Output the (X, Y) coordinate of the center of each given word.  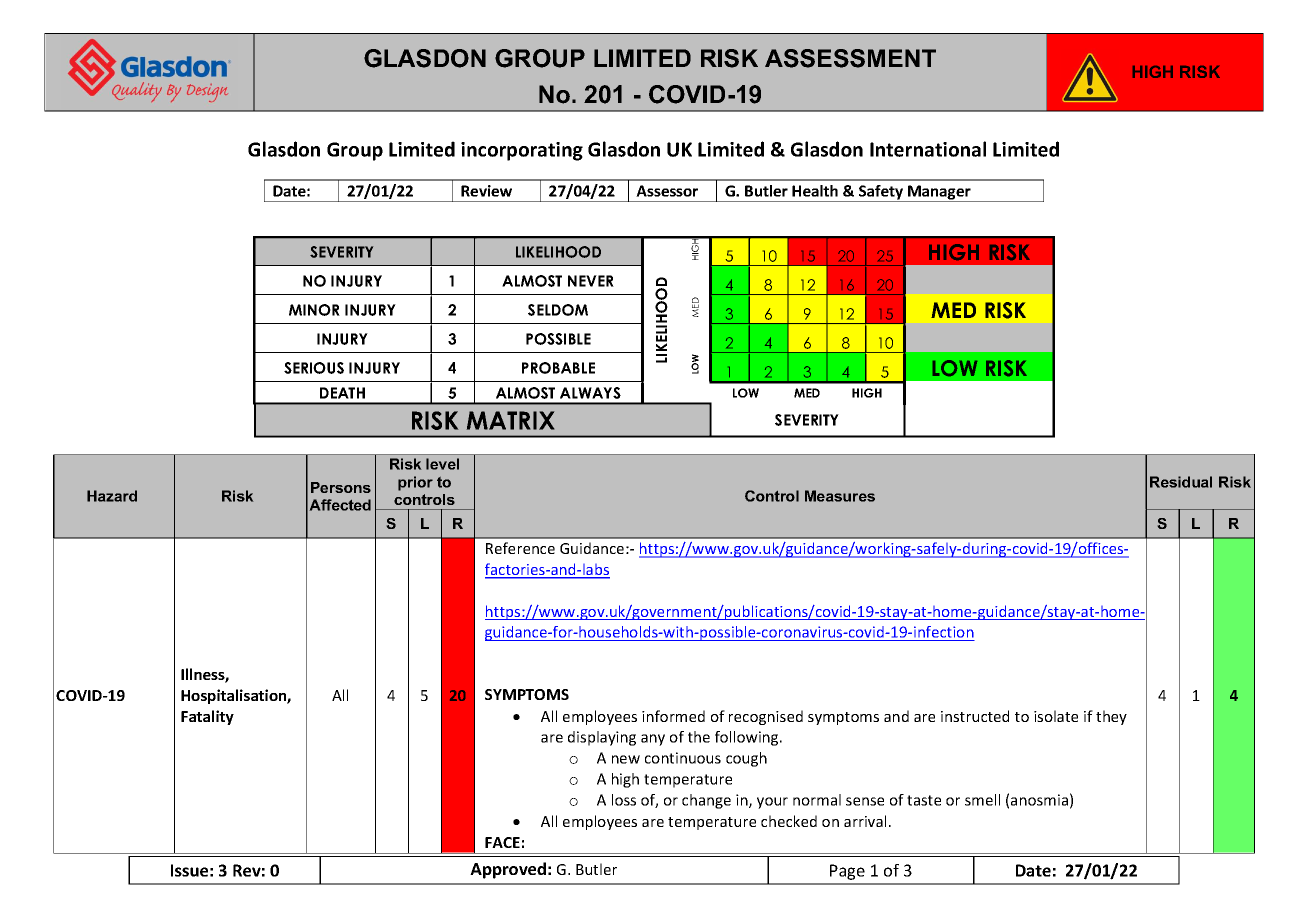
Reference (520, 548)
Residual (1181, 482)
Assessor (667, 191)
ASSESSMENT (850, 58)
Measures (840, 496)
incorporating (522, 151)
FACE (502, 842)
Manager (939, 193)
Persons (341, 487)
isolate (1056, 716)
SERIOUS (314, 368)
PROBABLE (558, 368)
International (928, 149)
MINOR (314, 310)
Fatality (207, 717)
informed (673, 716)
